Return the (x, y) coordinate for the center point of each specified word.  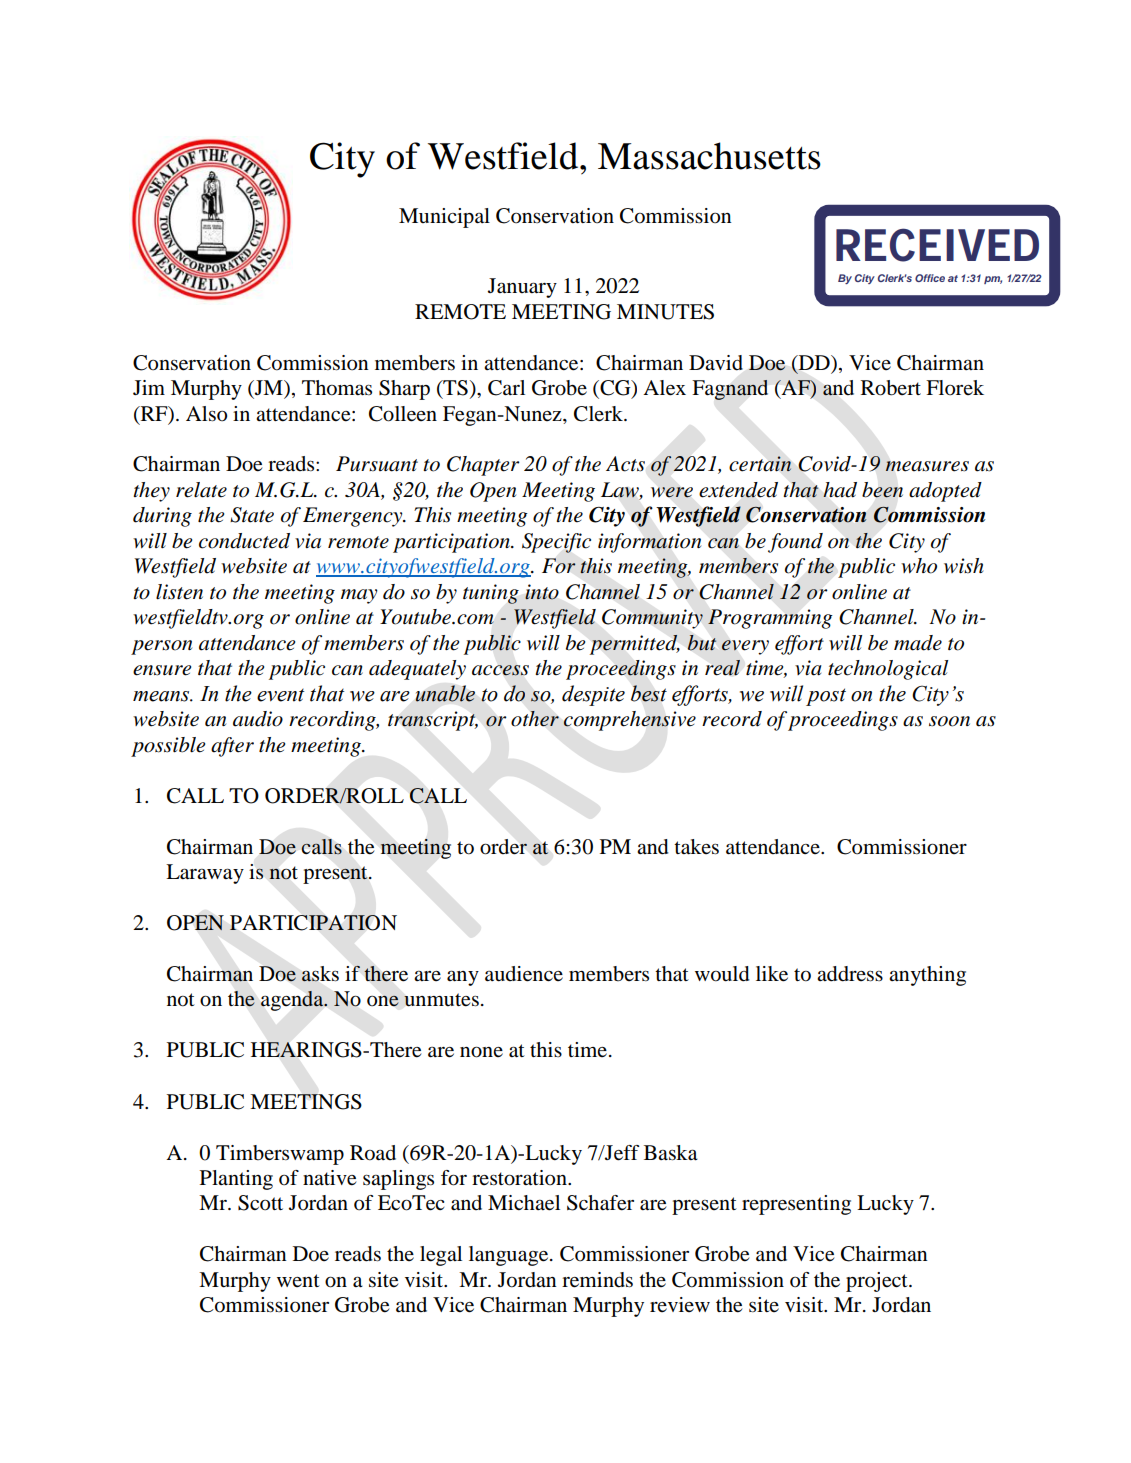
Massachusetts (709, 156)
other (535, 719)
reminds (597, 1280)
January (522, 288)
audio (258, 719)
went (298, 1280)
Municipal (444, 218)
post (826, 697)
